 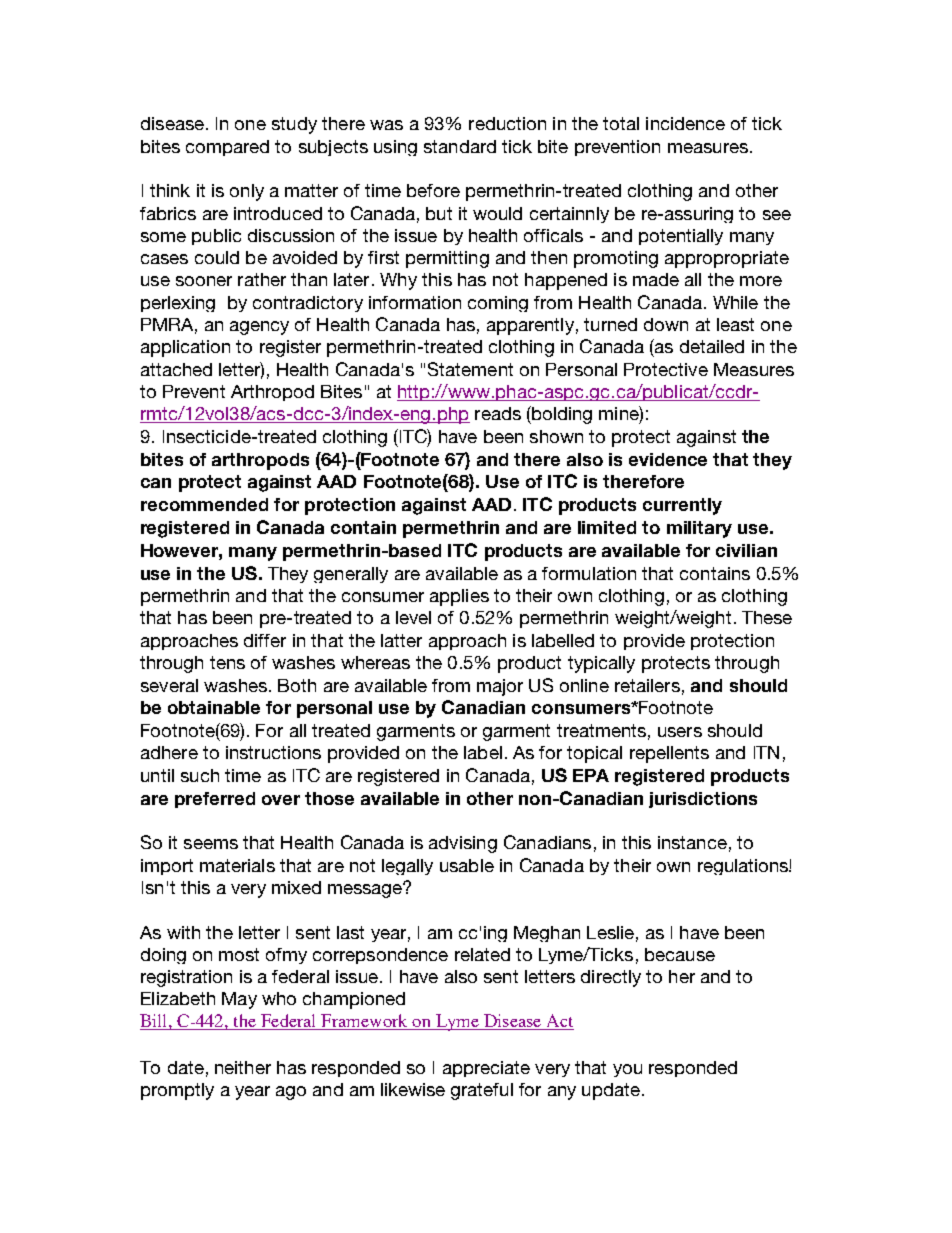 I want to click on seems, so click(x=211, y=844).
